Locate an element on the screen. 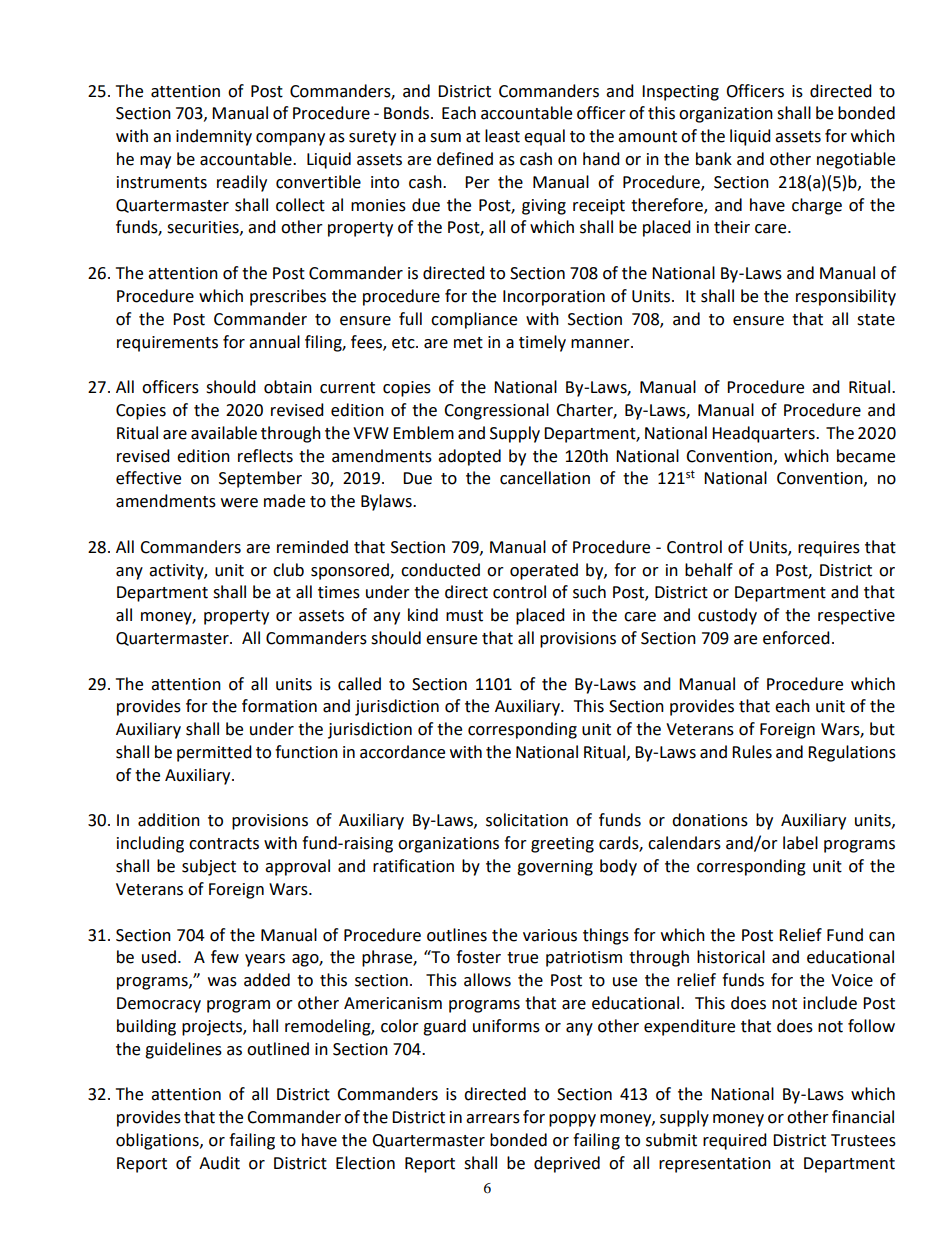  solicitation is located at coordinates (527, 820).
